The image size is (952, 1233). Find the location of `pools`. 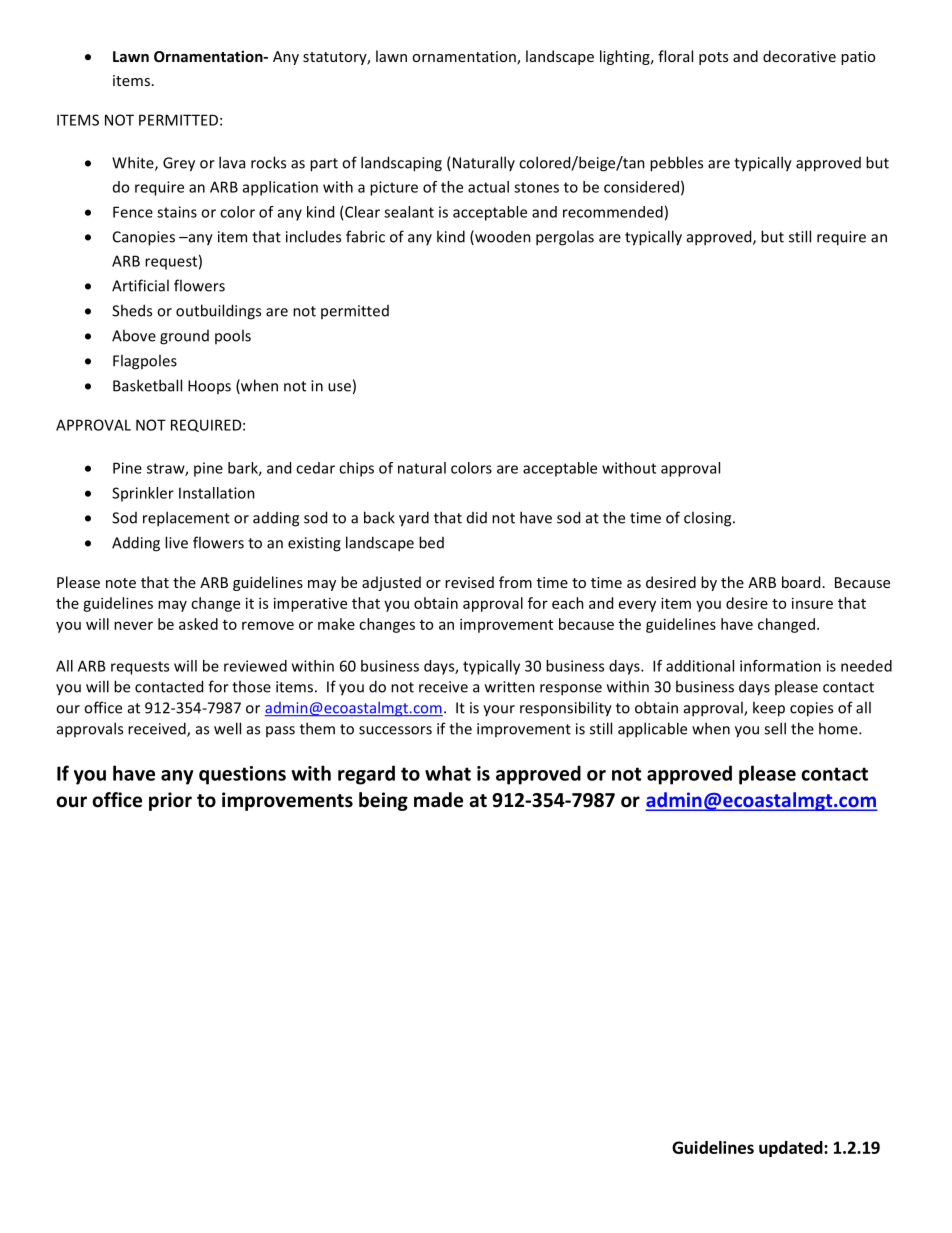

pools is located at coordinates (233, 336).
